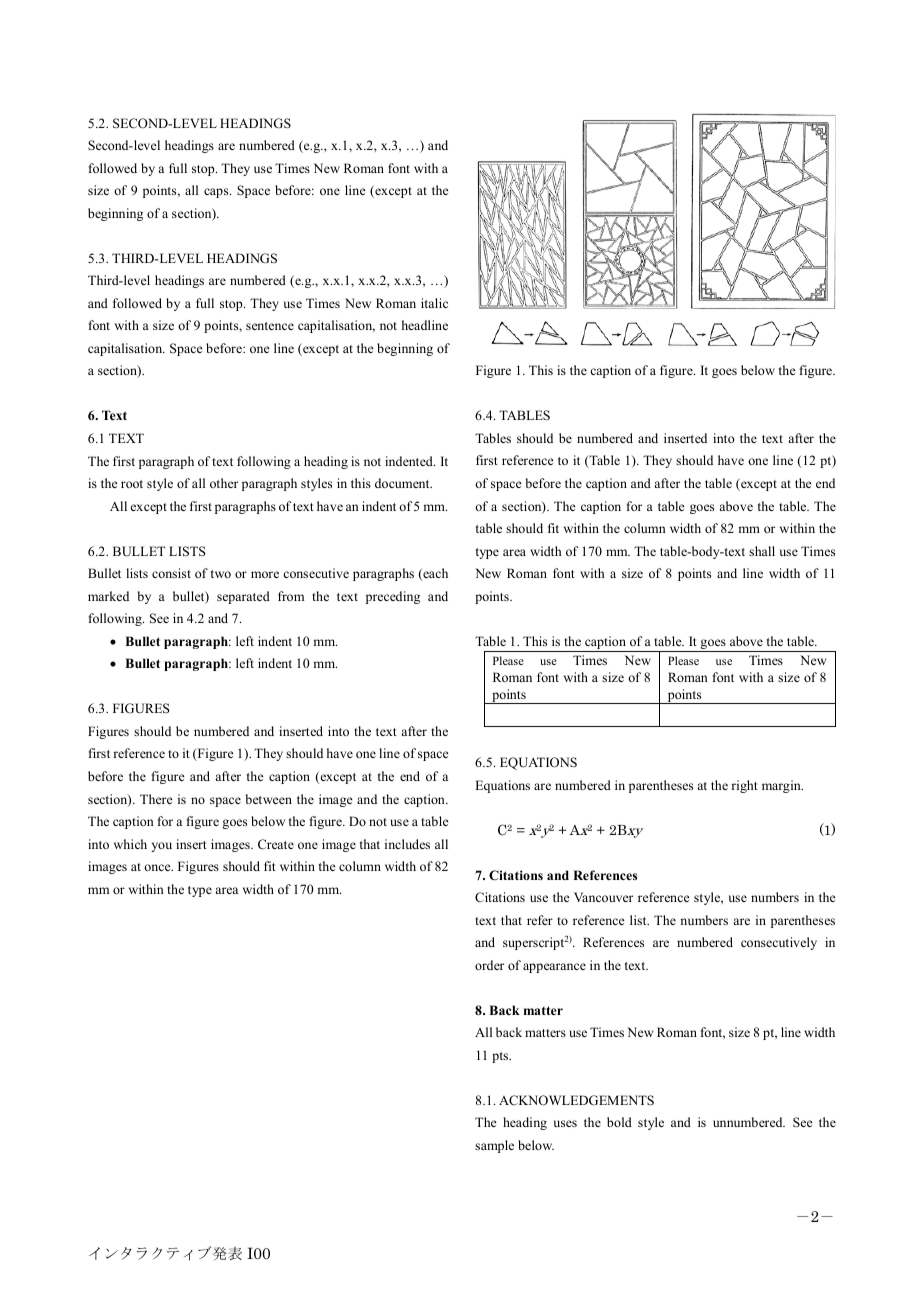  What do you see at coordinates (403, 483) in the image?
I see `document` at bounding box center [403, 483].
